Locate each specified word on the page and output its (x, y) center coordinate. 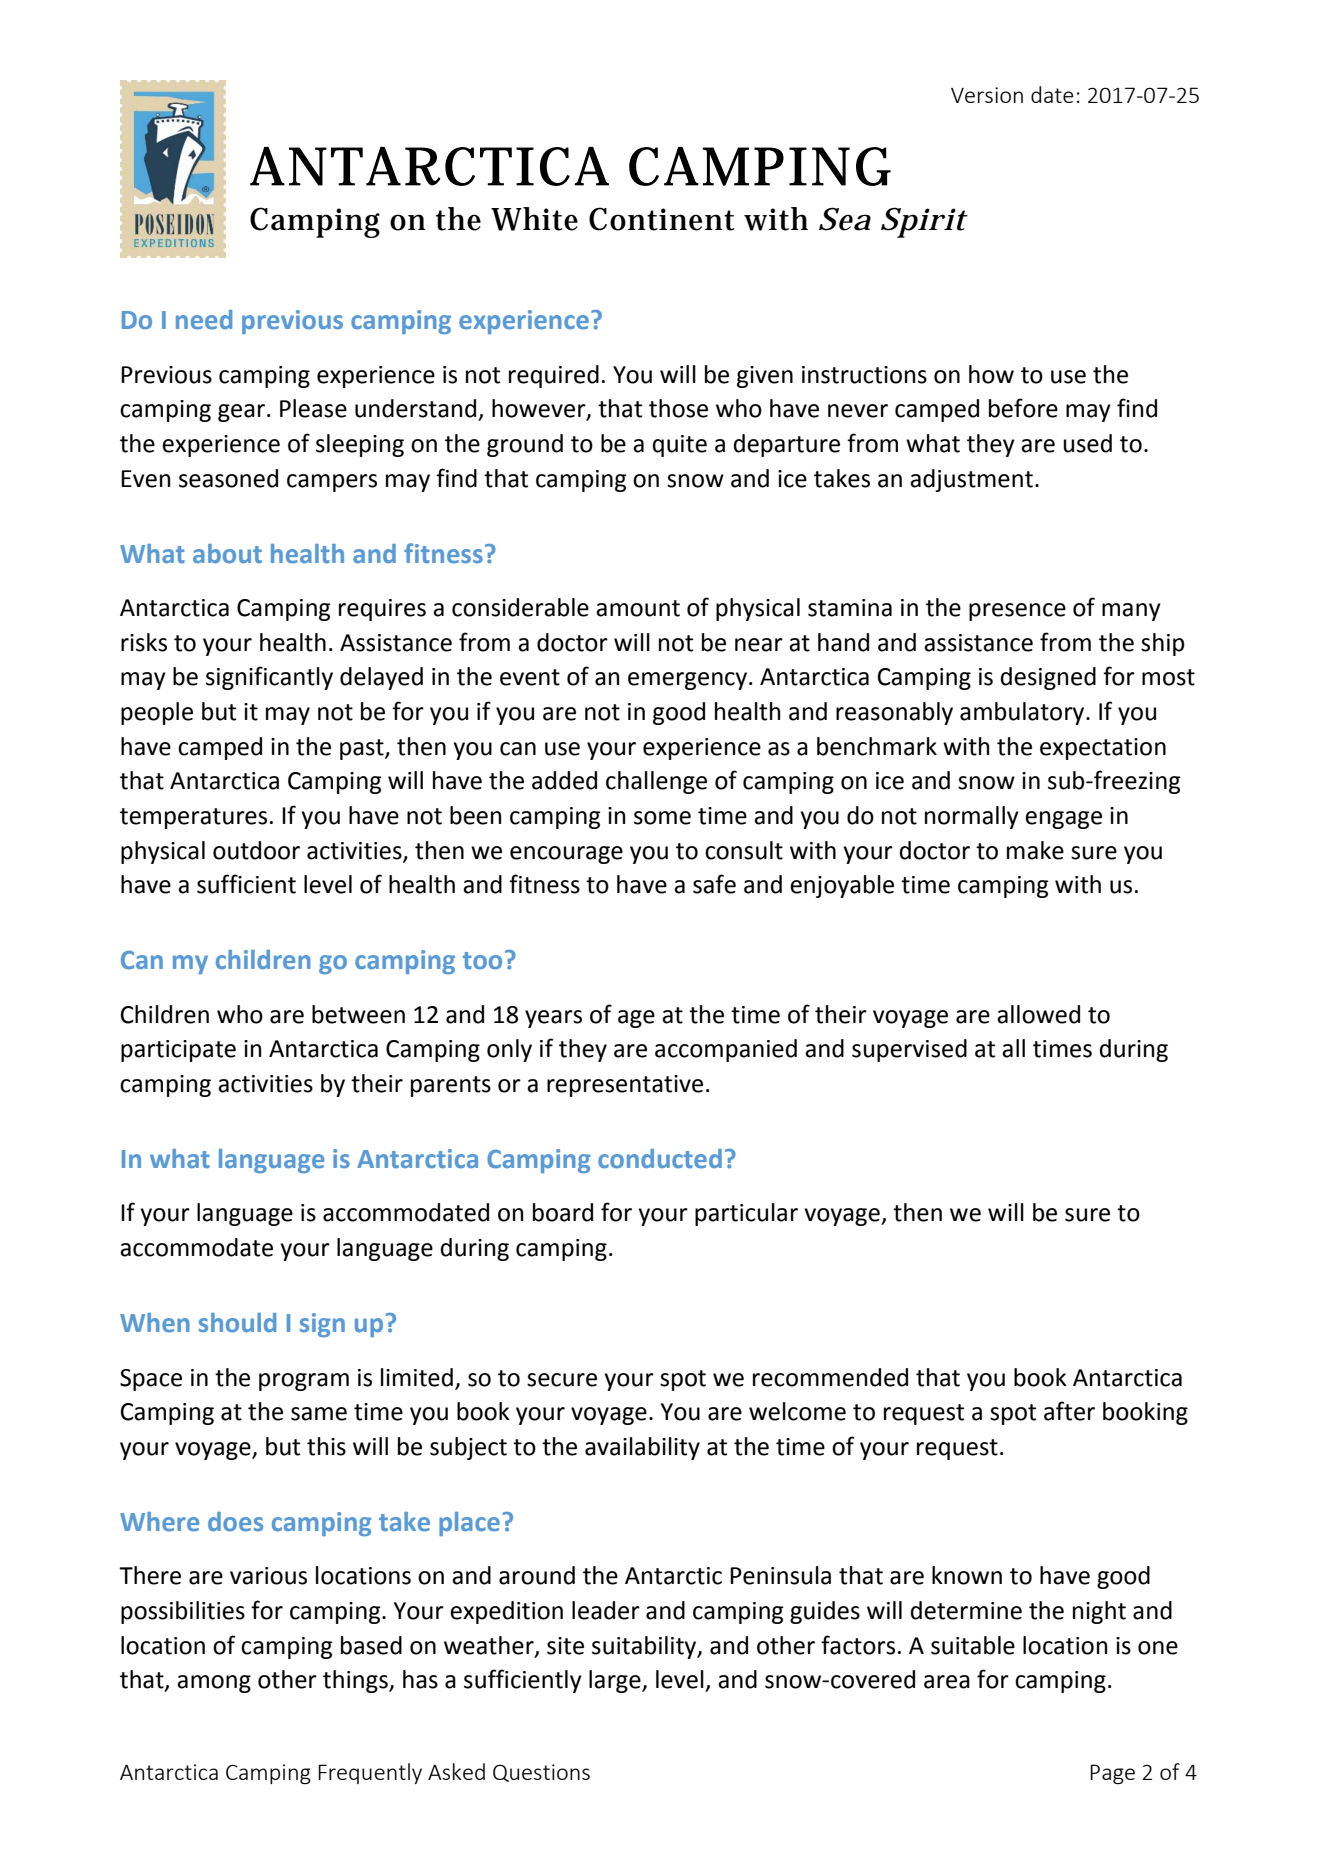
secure (562, 1380)
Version (987, 95)
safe (714, 884)
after (1069, 1411)
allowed (1038, 1014)
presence (1017, 612)
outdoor (256, 850)
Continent (662, 219)
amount (638, 608)
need (204, 320)
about (227, 554)
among (214, 1684)
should (237, 1323)
